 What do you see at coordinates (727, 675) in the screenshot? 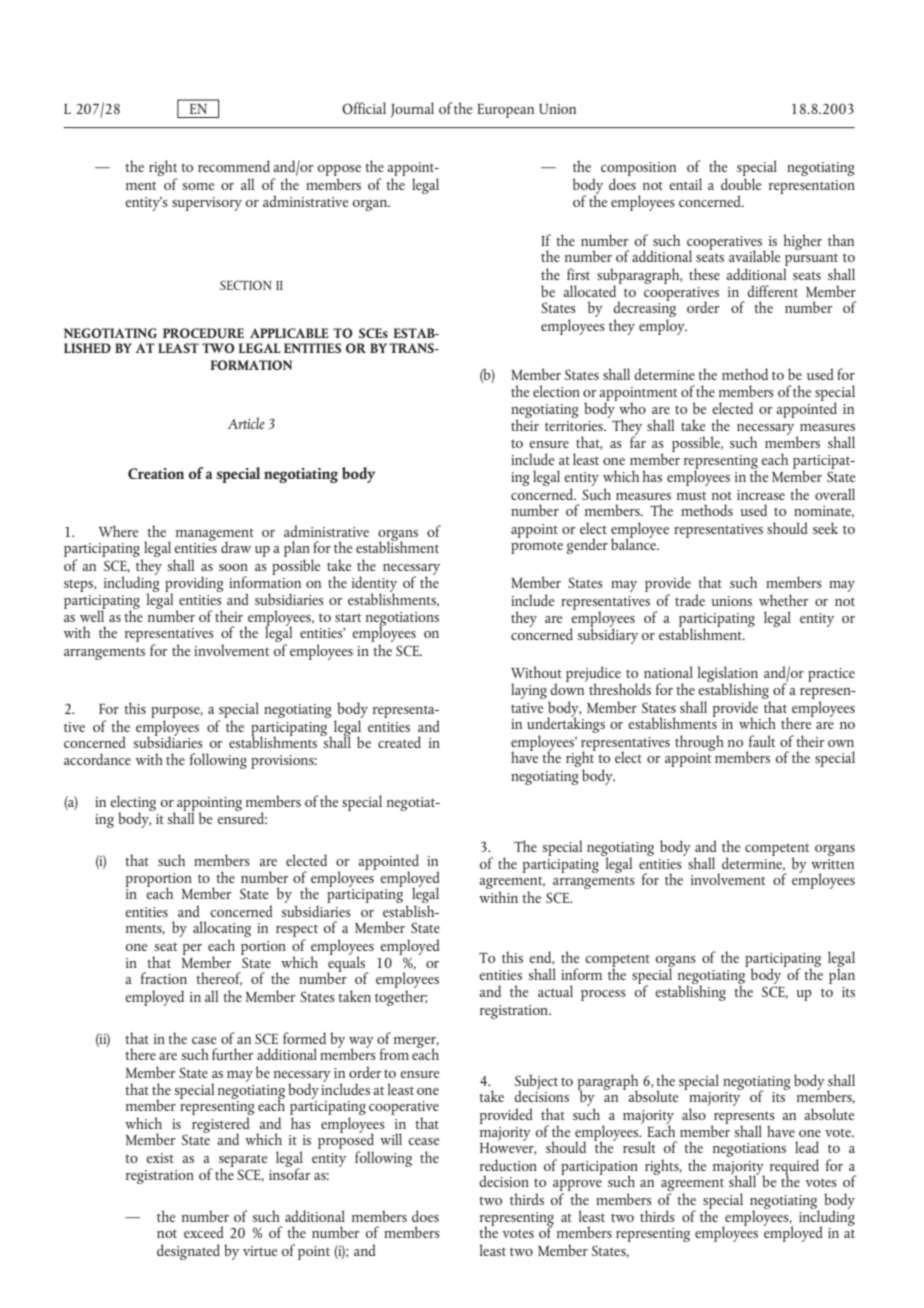
I see `legislation` at bounding box center [727, 675].
